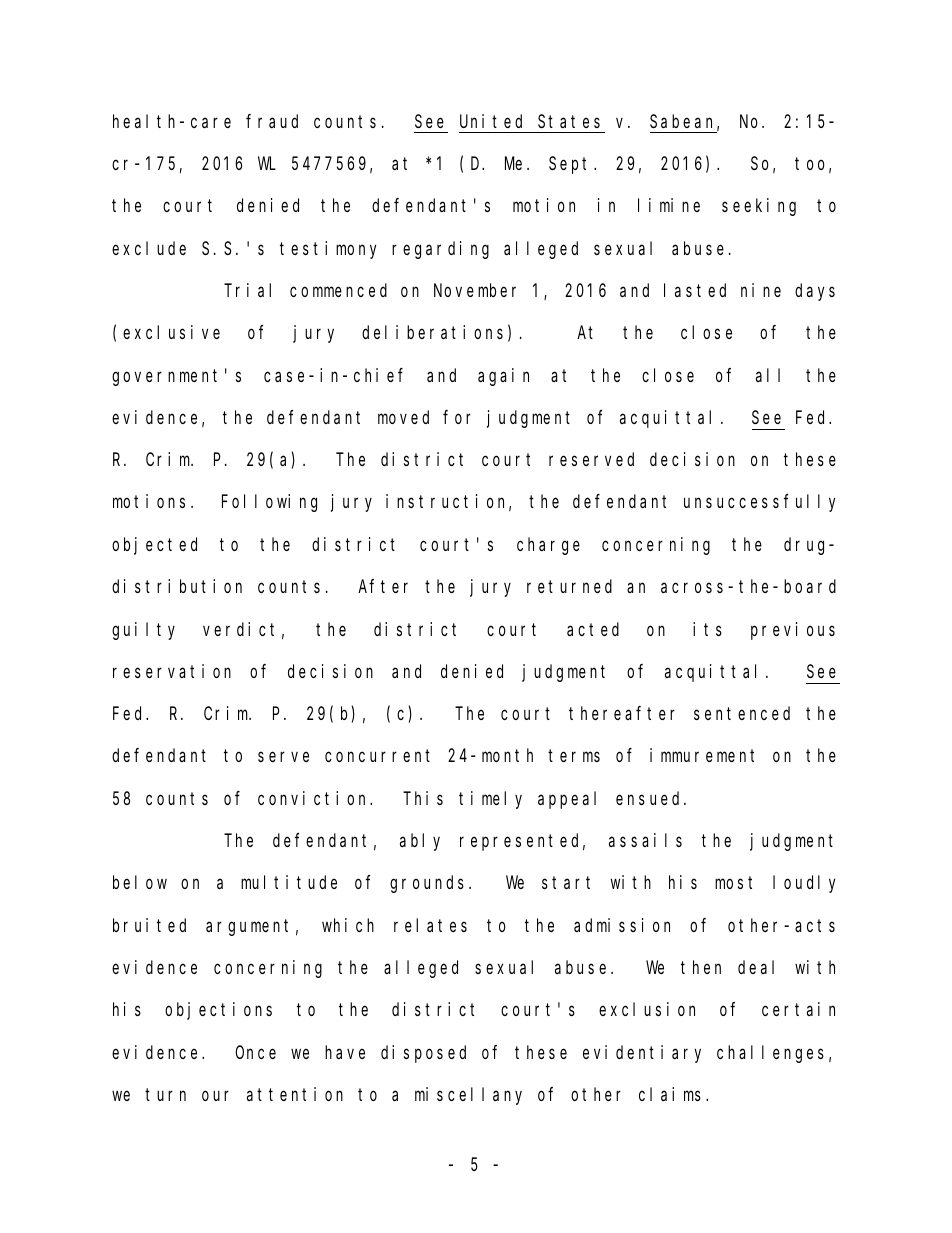 The image size is (952, 1233). What do you see at coordinates (548, 546) in the document?
I see `charge` at bounding box center [548, 546].
